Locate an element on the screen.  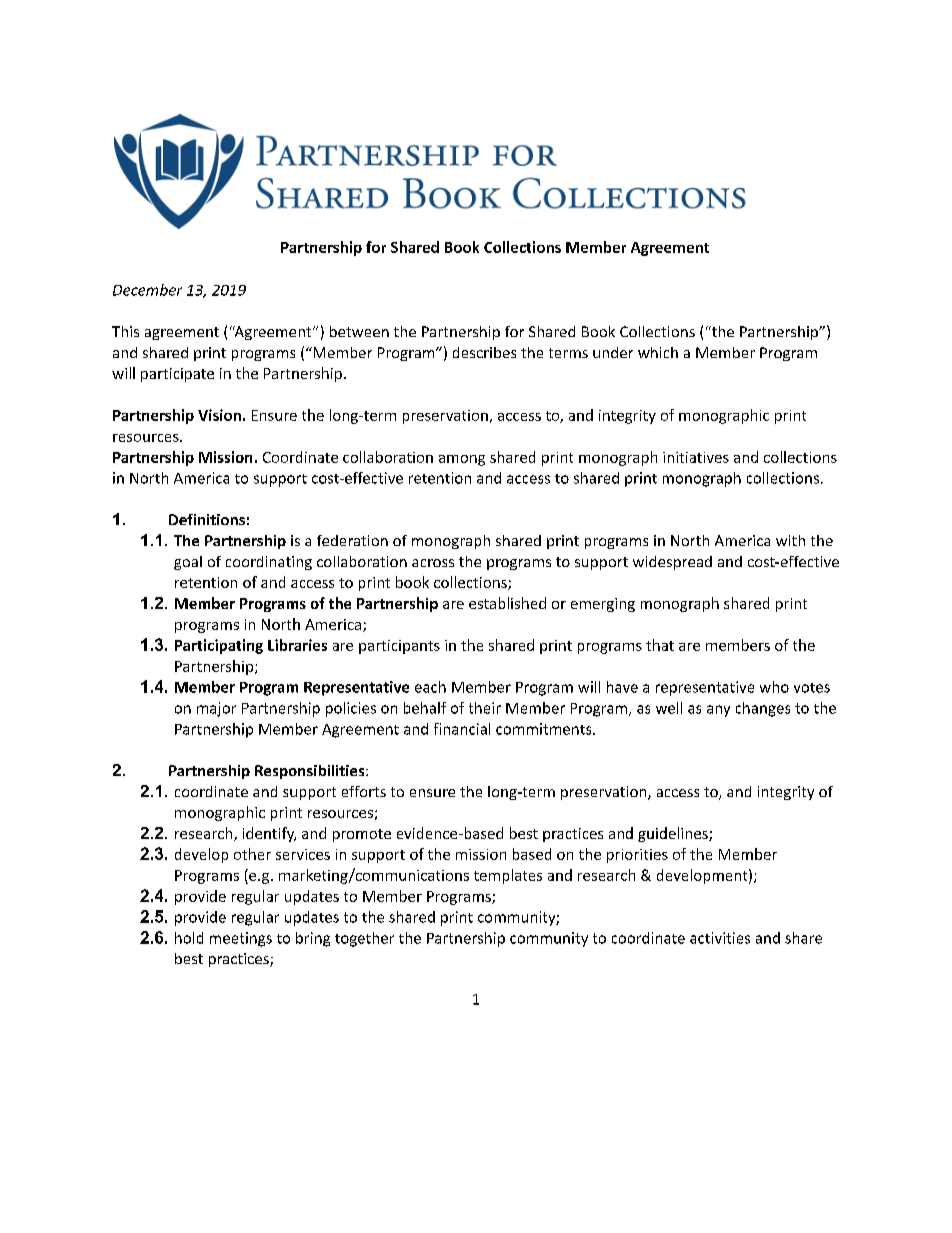
widespread is located at coordinates (672, 563).
